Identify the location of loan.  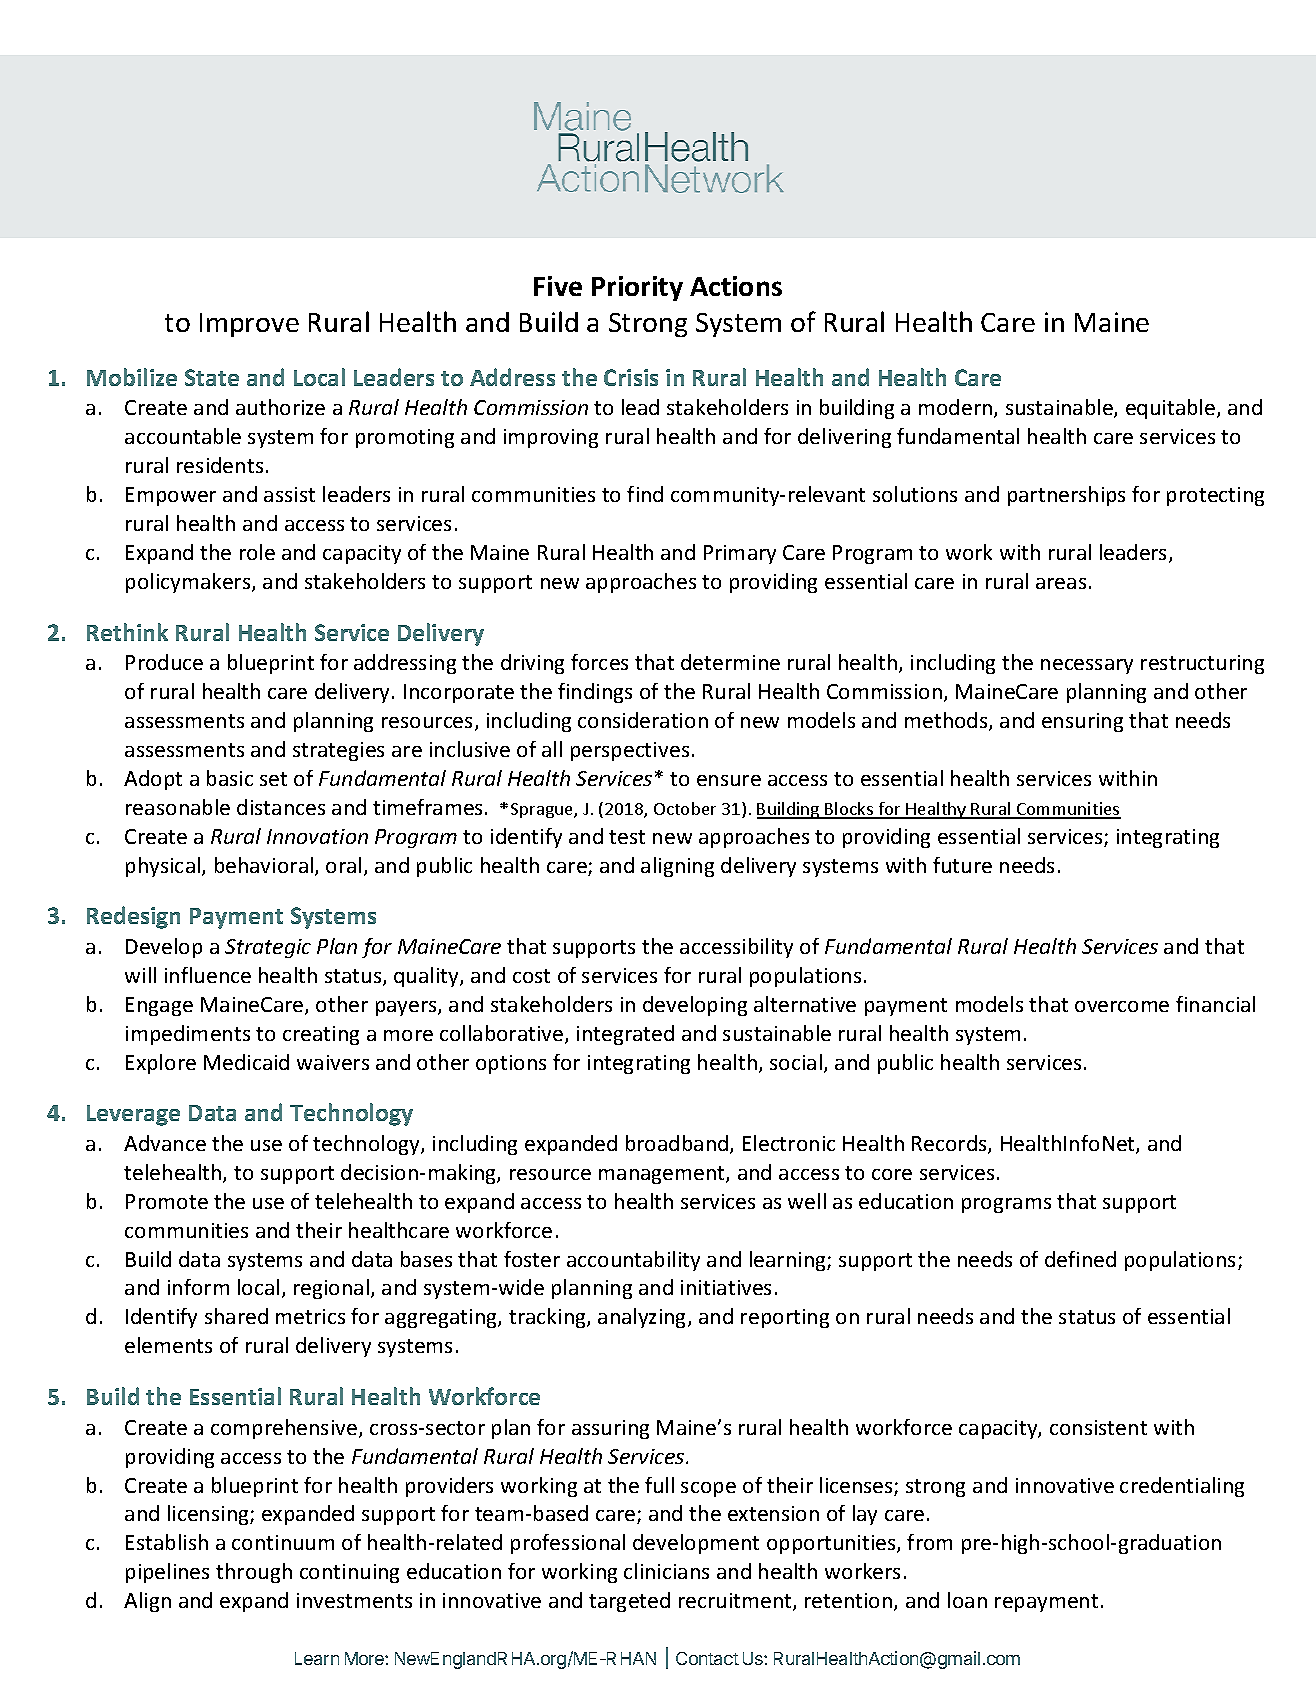
(967, 1600).
